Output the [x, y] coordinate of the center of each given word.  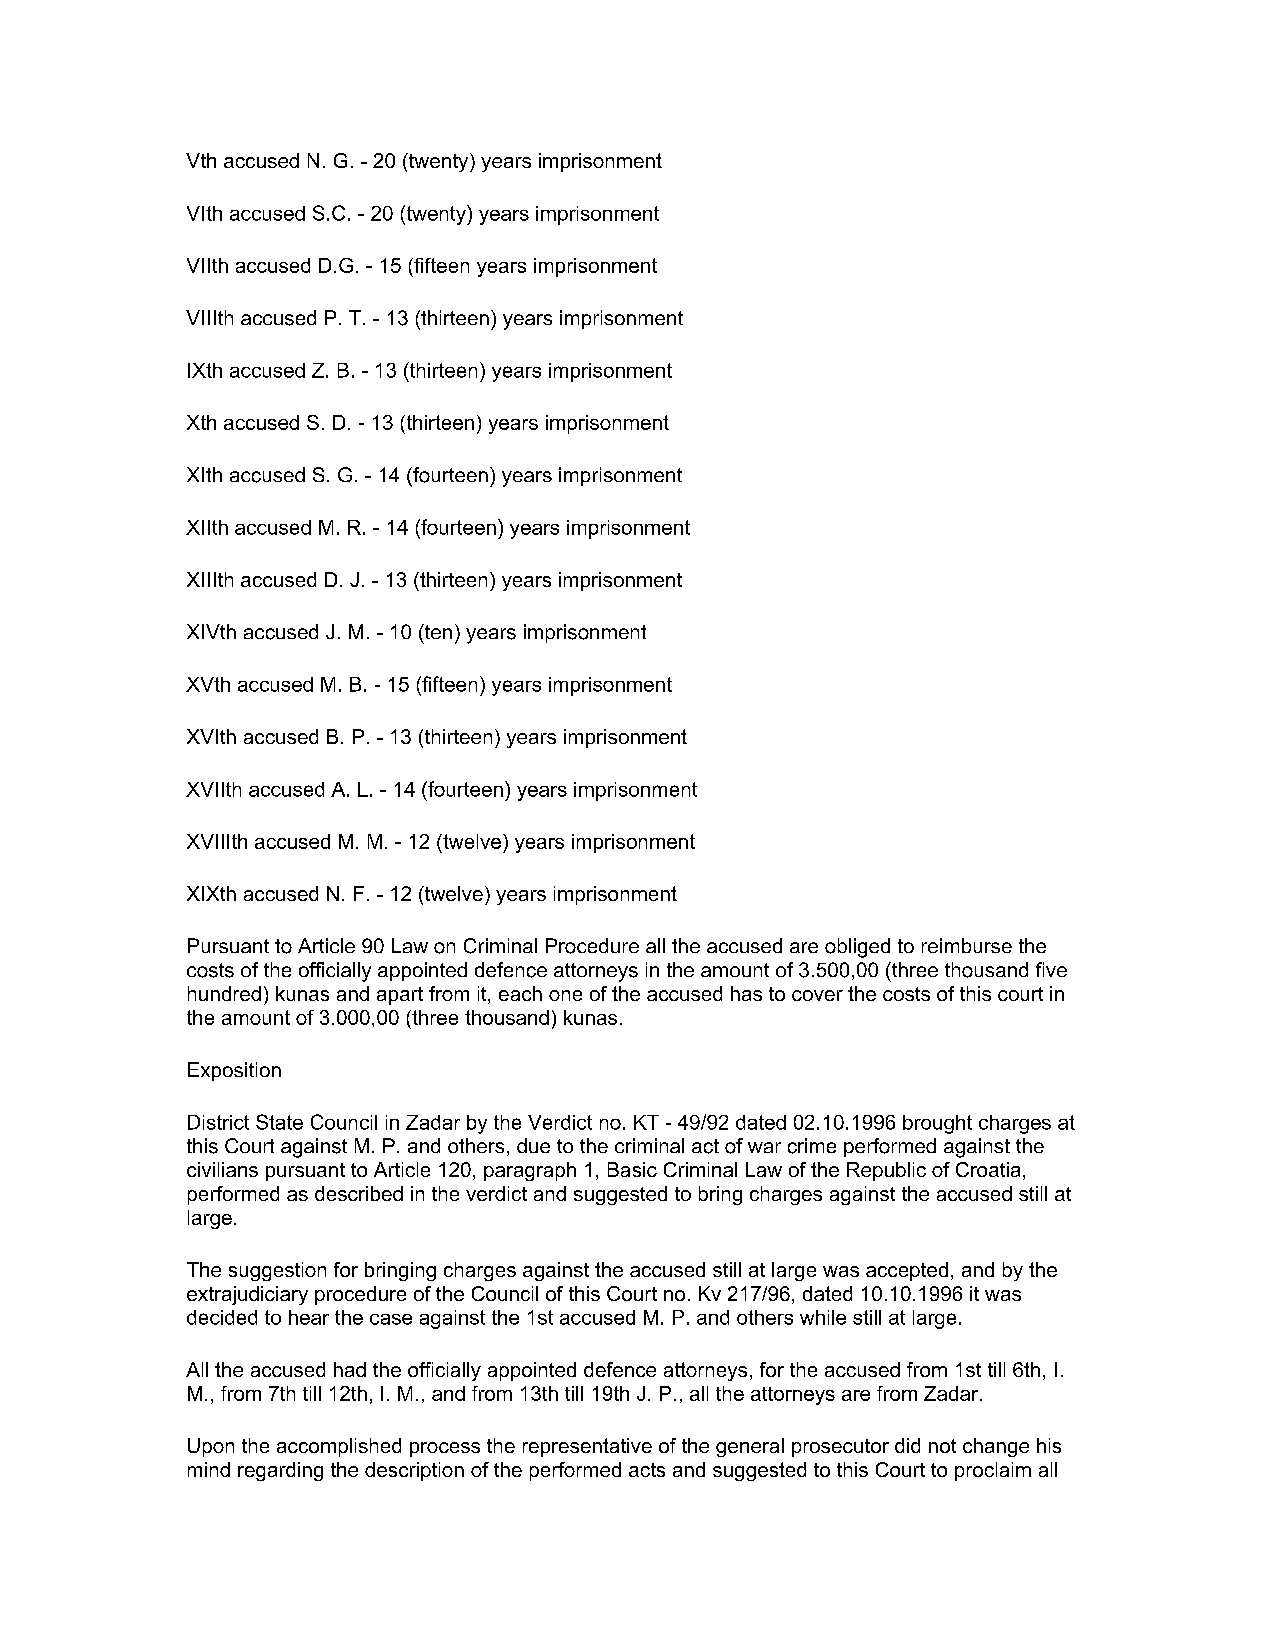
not [942, 1446]
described [359, 1193]
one [565, 995]
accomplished [339, 1447]
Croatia [988, 1169]
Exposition [234, 1071]
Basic [632, 1169]
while [823, 1317]
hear [309, 1317]
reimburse [967, 945]
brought [937, 1124]
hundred [224, 993]
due [533, 1145]
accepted [907, 1271]
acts [647, 1470]
